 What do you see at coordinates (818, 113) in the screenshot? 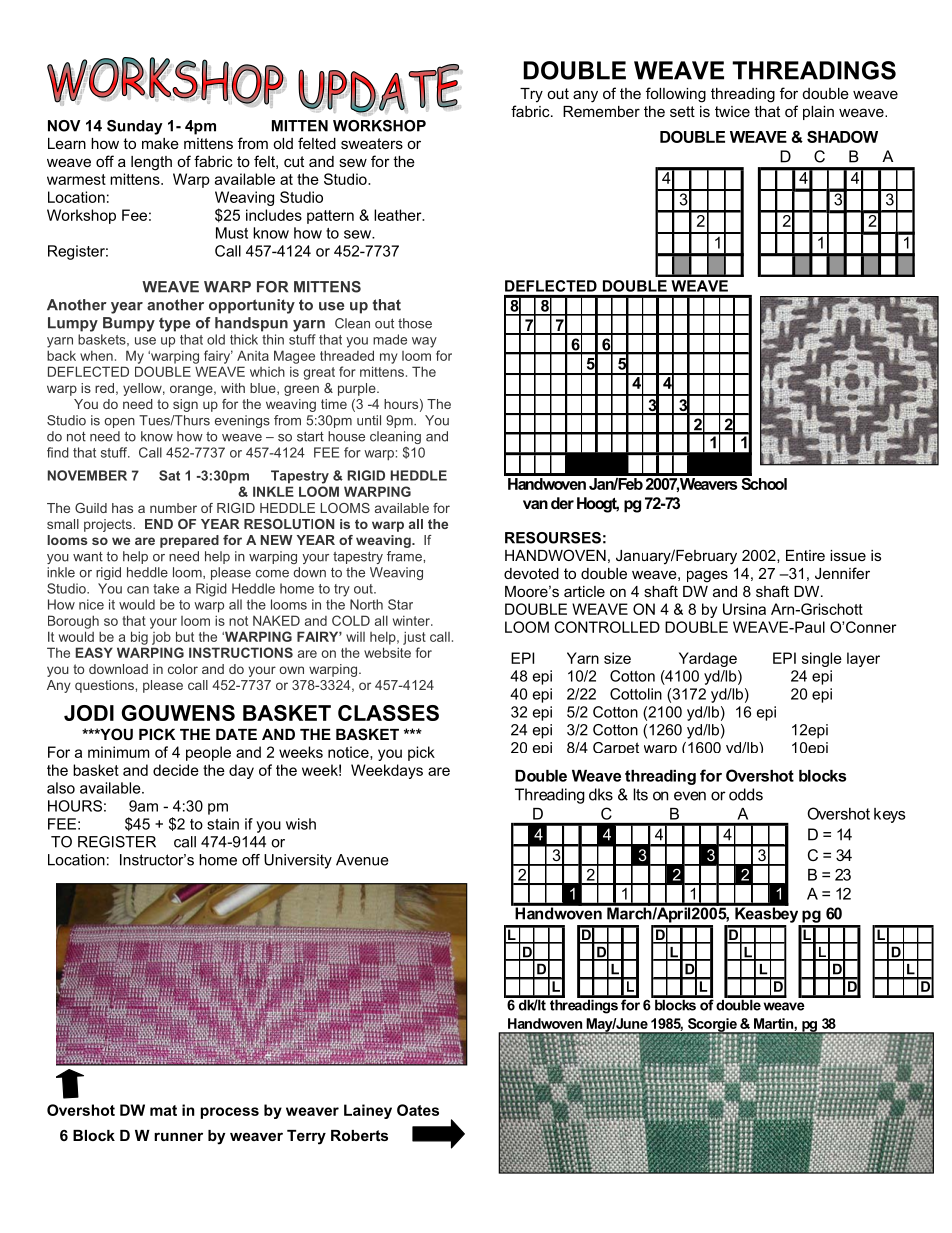
I see `plain` at bounding box center [818, 113].
